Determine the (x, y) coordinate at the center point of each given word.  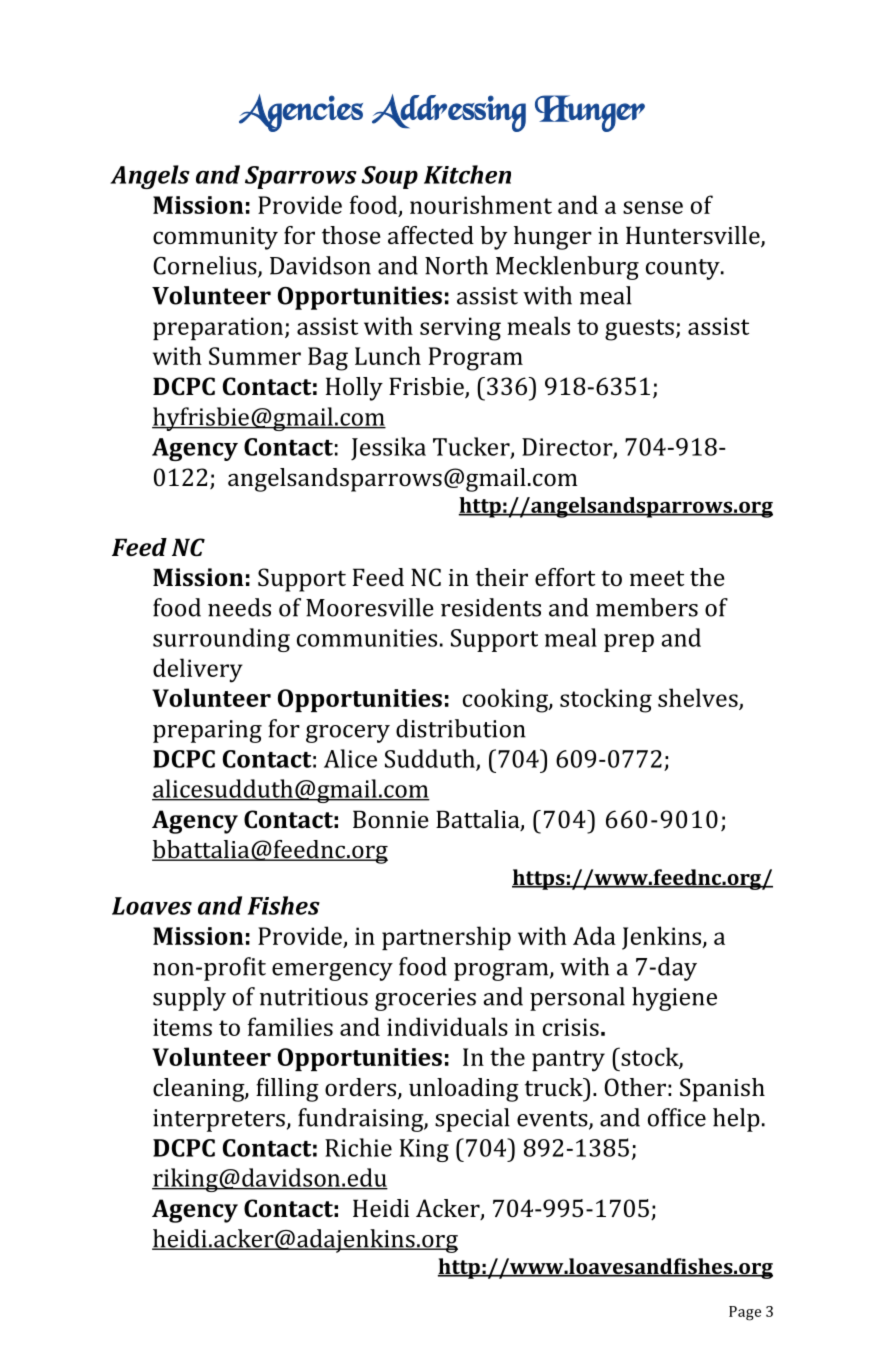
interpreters (219, 1120)
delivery (198, 670)
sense (653, 207)
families (290, 1026)
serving (460, 329)
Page (745, 1313)
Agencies (301, 113)
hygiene (674, 999)
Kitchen (467, 174)
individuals (447, 1026)
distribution (461, 728)
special (472, 1120)
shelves (699, 699)
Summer (255, 356)
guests (639, 330)
